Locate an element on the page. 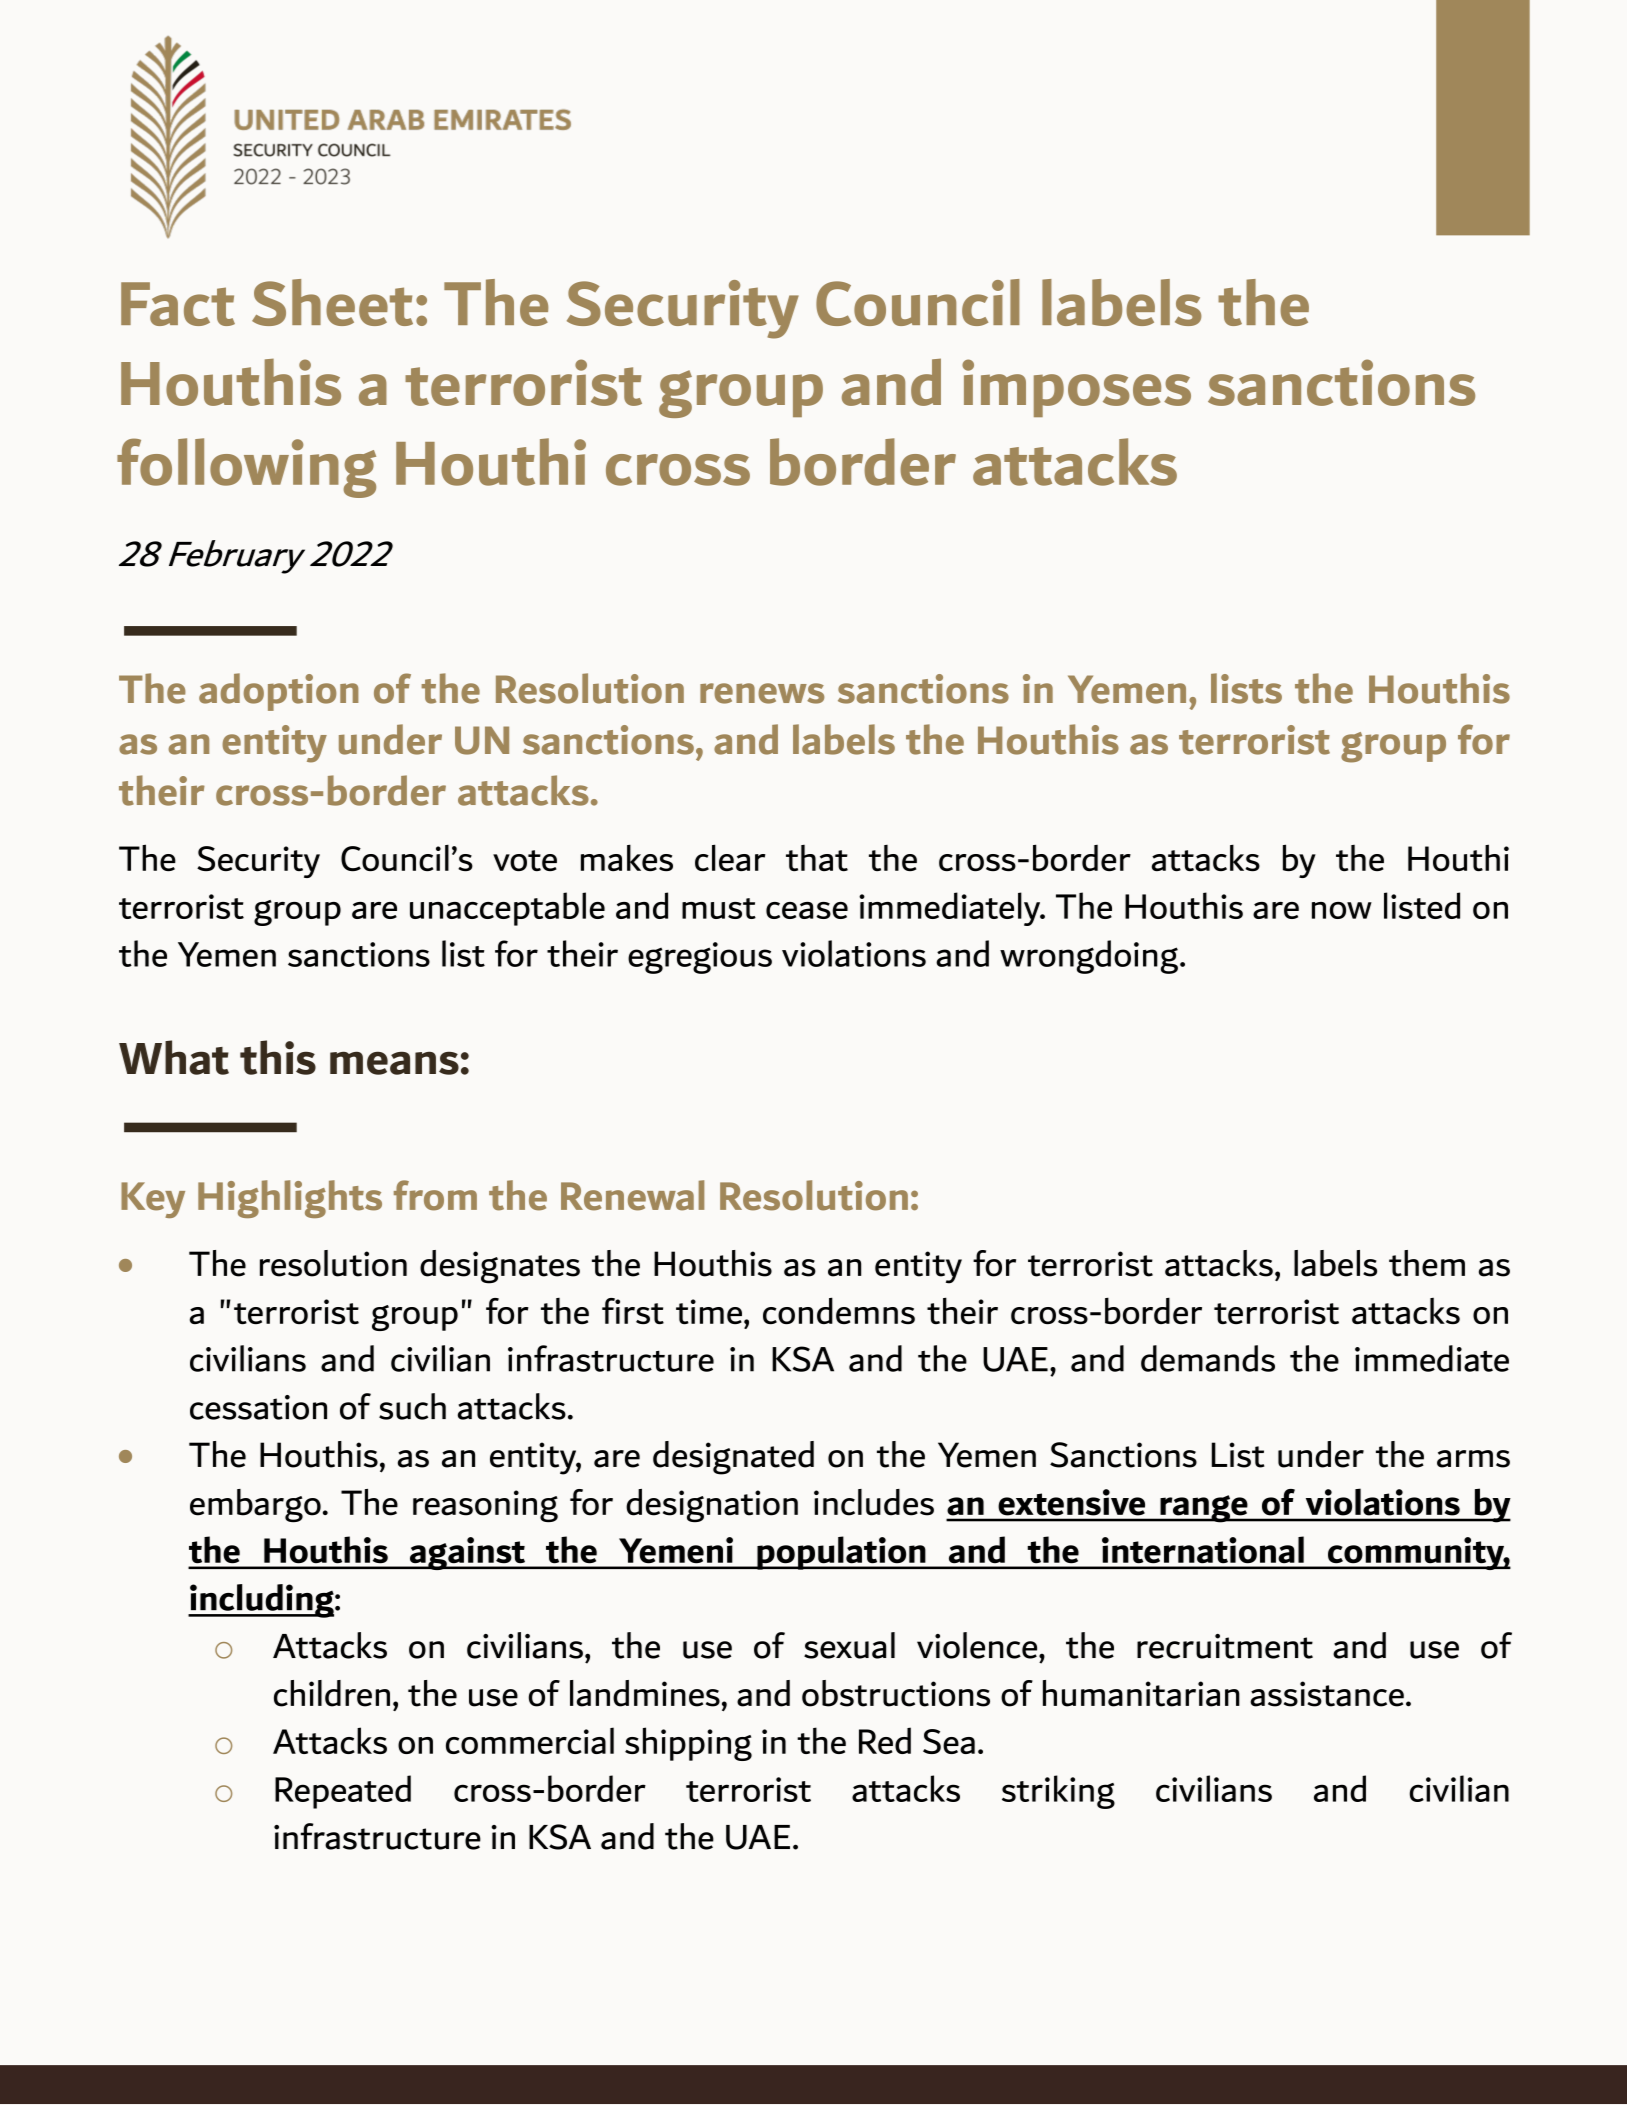 The width and height of the page is (1627, 2105). that is located at coordinates (817, 858).
